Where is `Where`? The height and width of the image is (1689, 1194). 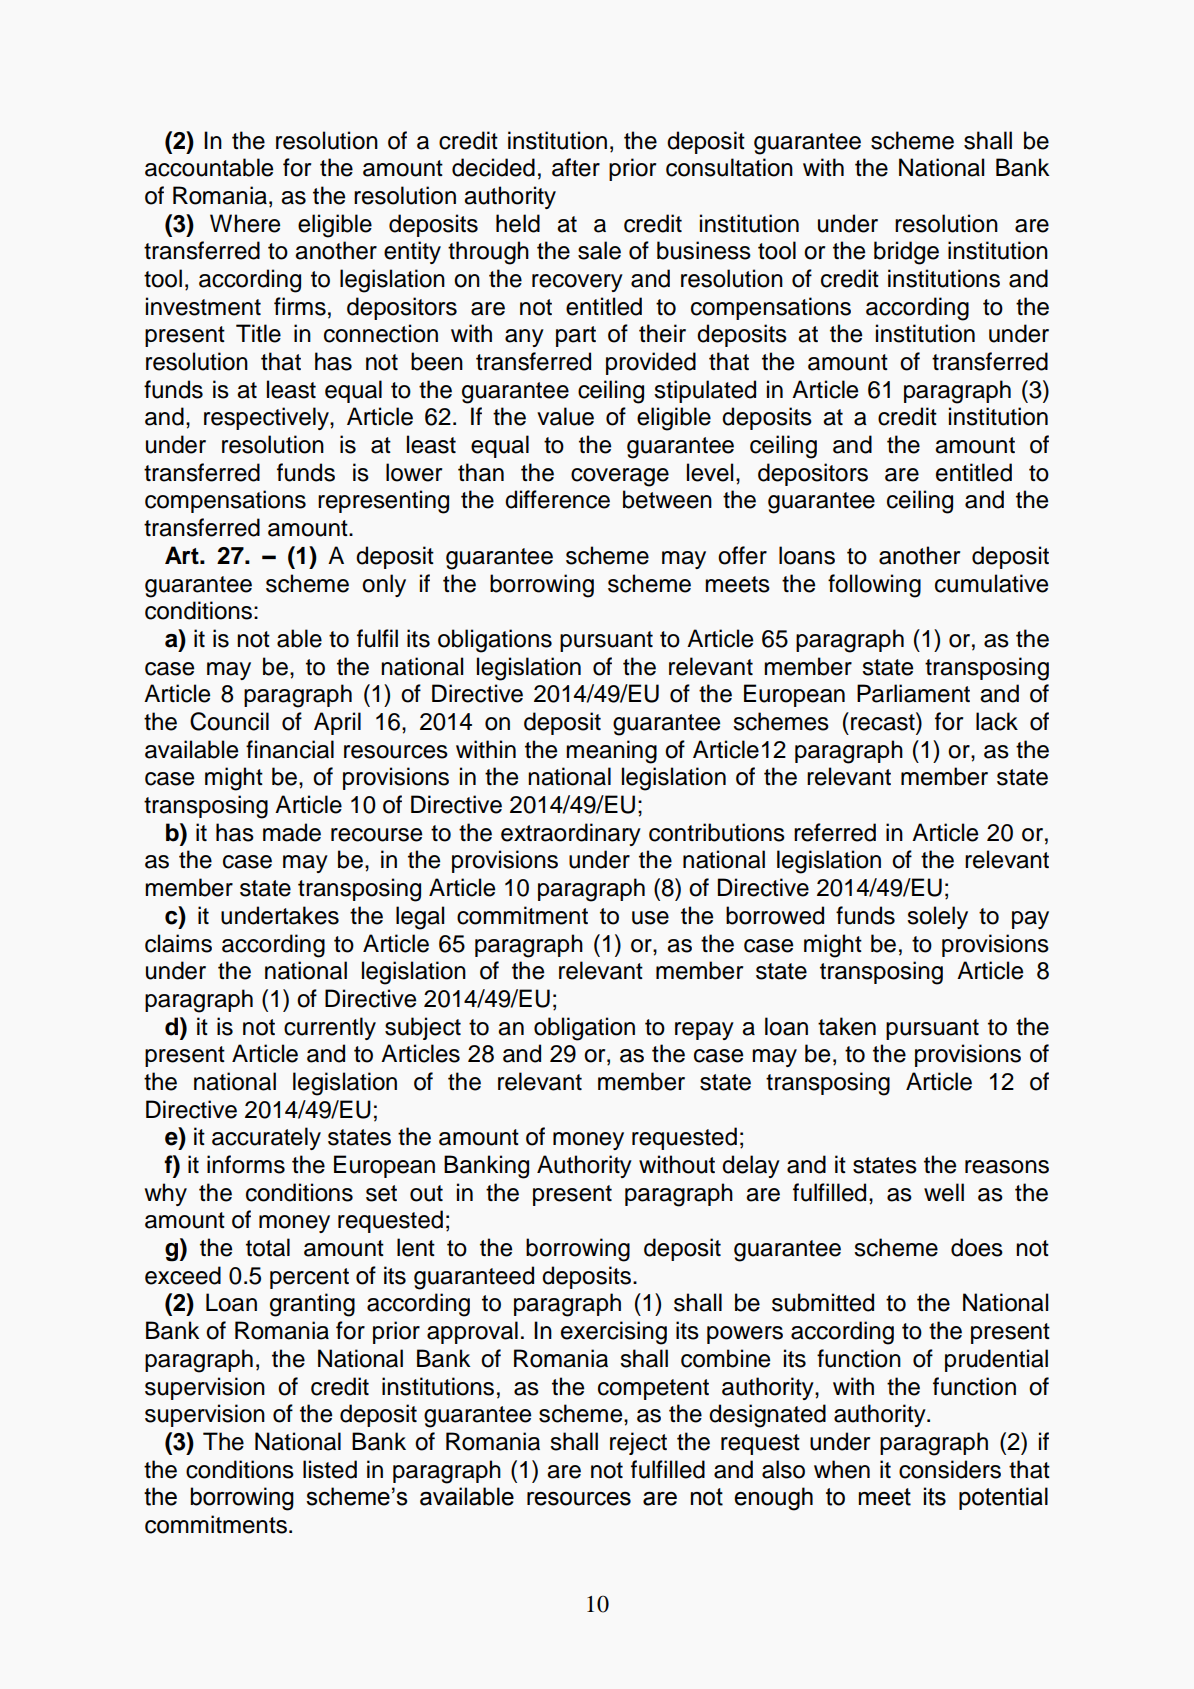
Where is located at coordinates (245, 223).
